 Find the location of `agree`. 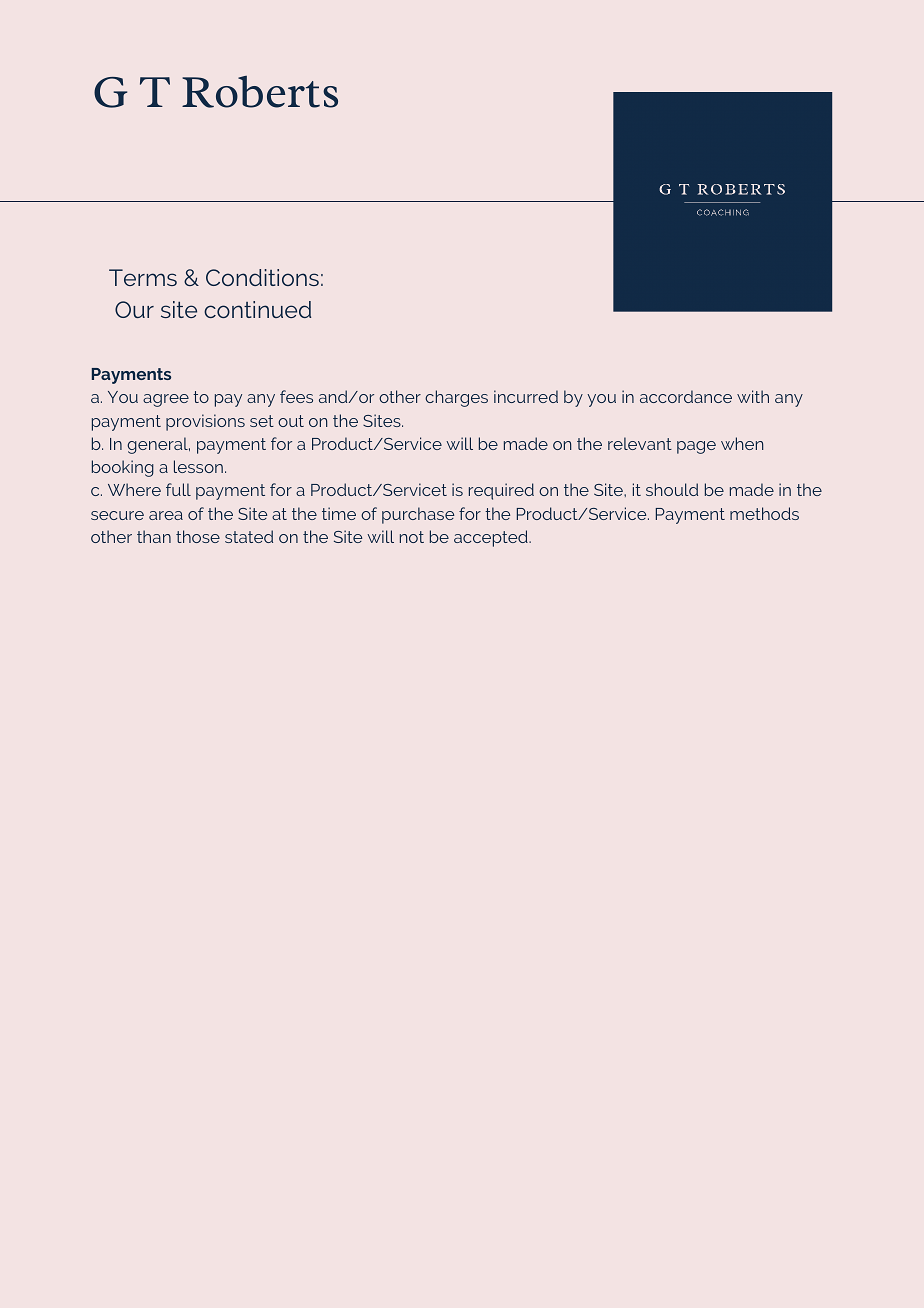

agree is located at coordinates (166, 400).
